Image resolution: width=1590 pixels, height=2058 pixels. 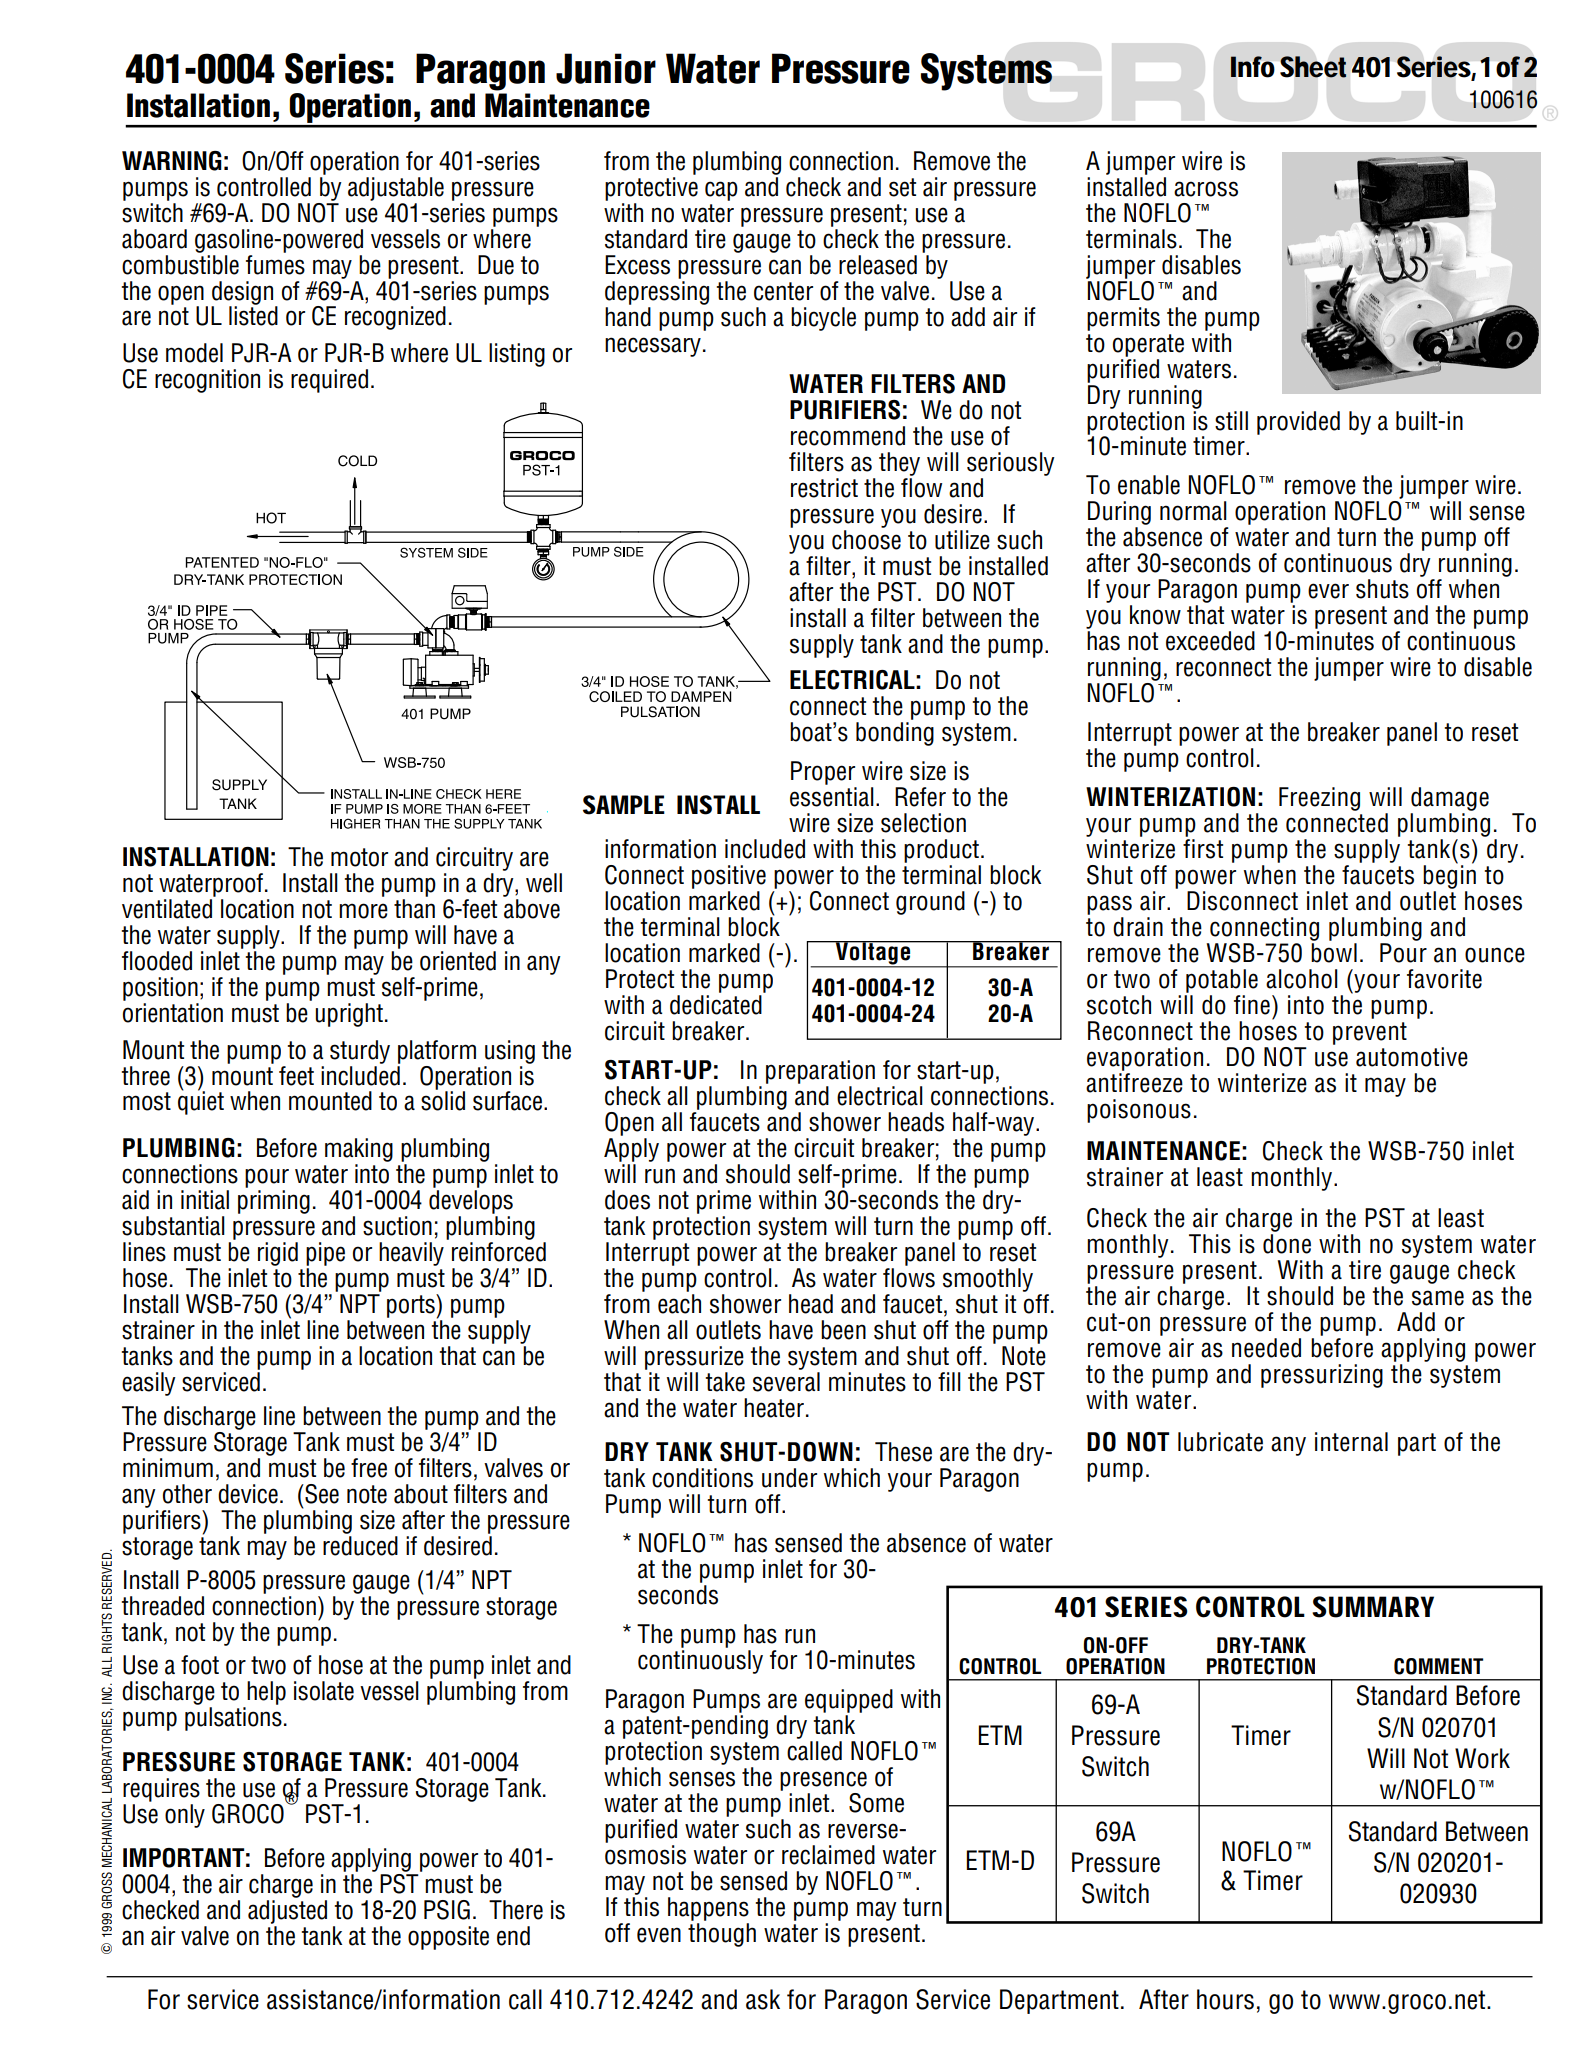 What do you see at coordinates (1449, 876) in the screenshot?
I see `begin` at bounding box center [1449, 876].
